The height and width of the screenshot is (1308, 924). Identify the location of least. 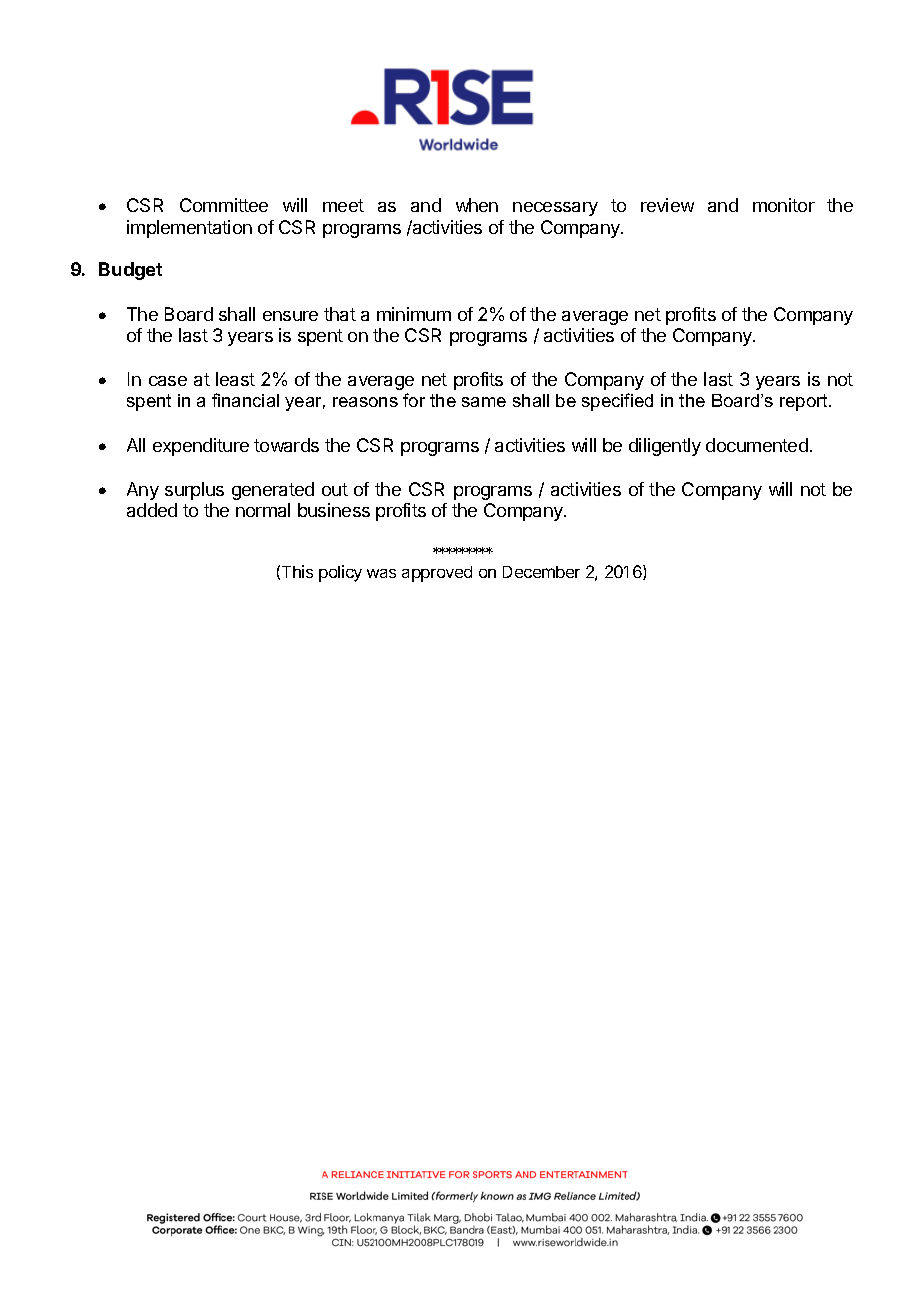
(235, 379).
